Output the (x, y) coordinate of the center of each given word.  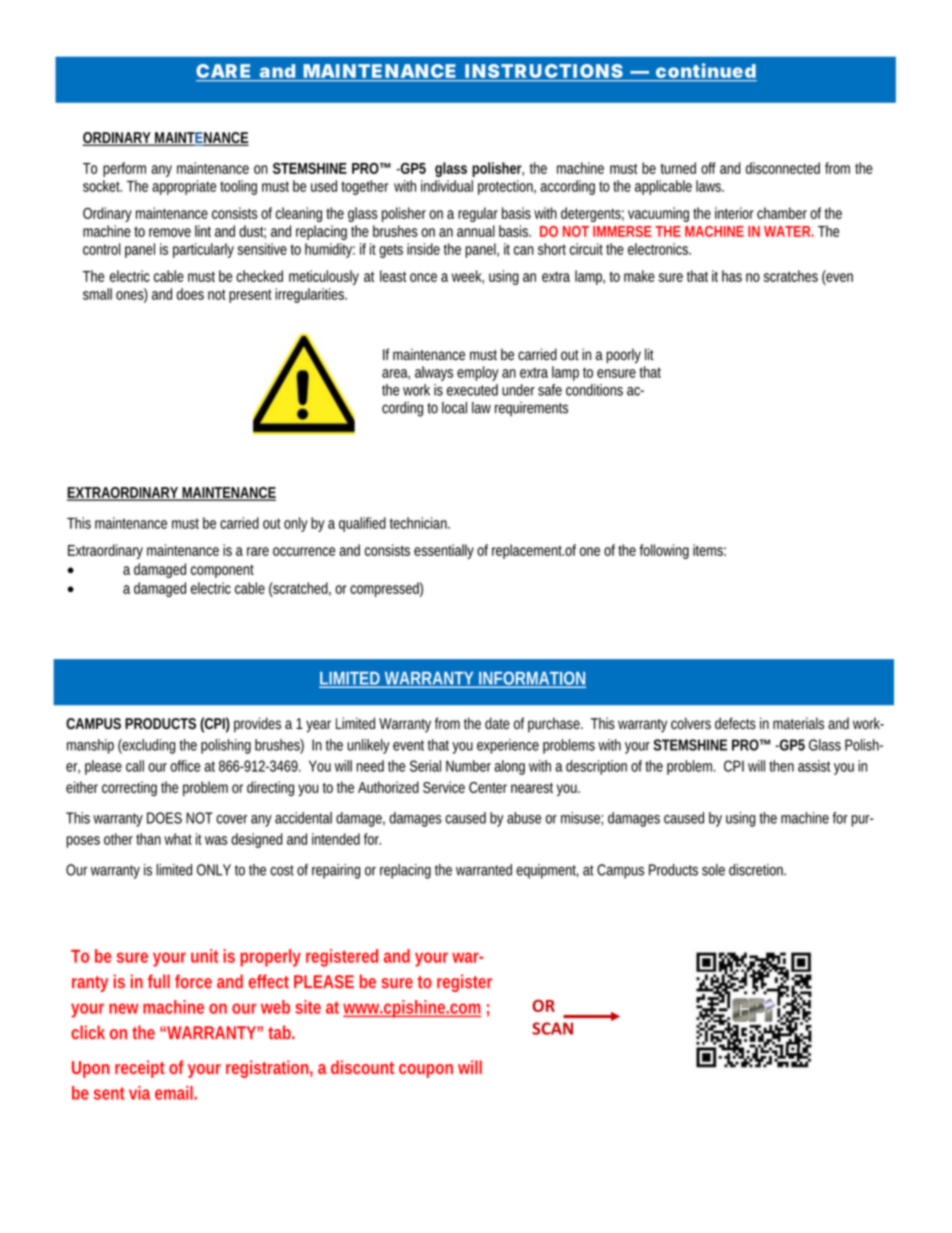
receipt (140, 1069)
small (97, 294)
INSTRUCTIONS (544, 71)
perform (124, 169)
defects (735, 723)
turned (678, 168)
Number (468, 766)
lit (649, 354)
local (454, 407)
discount (362, 1067)
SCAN (552, 1028)
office (185, 766)
